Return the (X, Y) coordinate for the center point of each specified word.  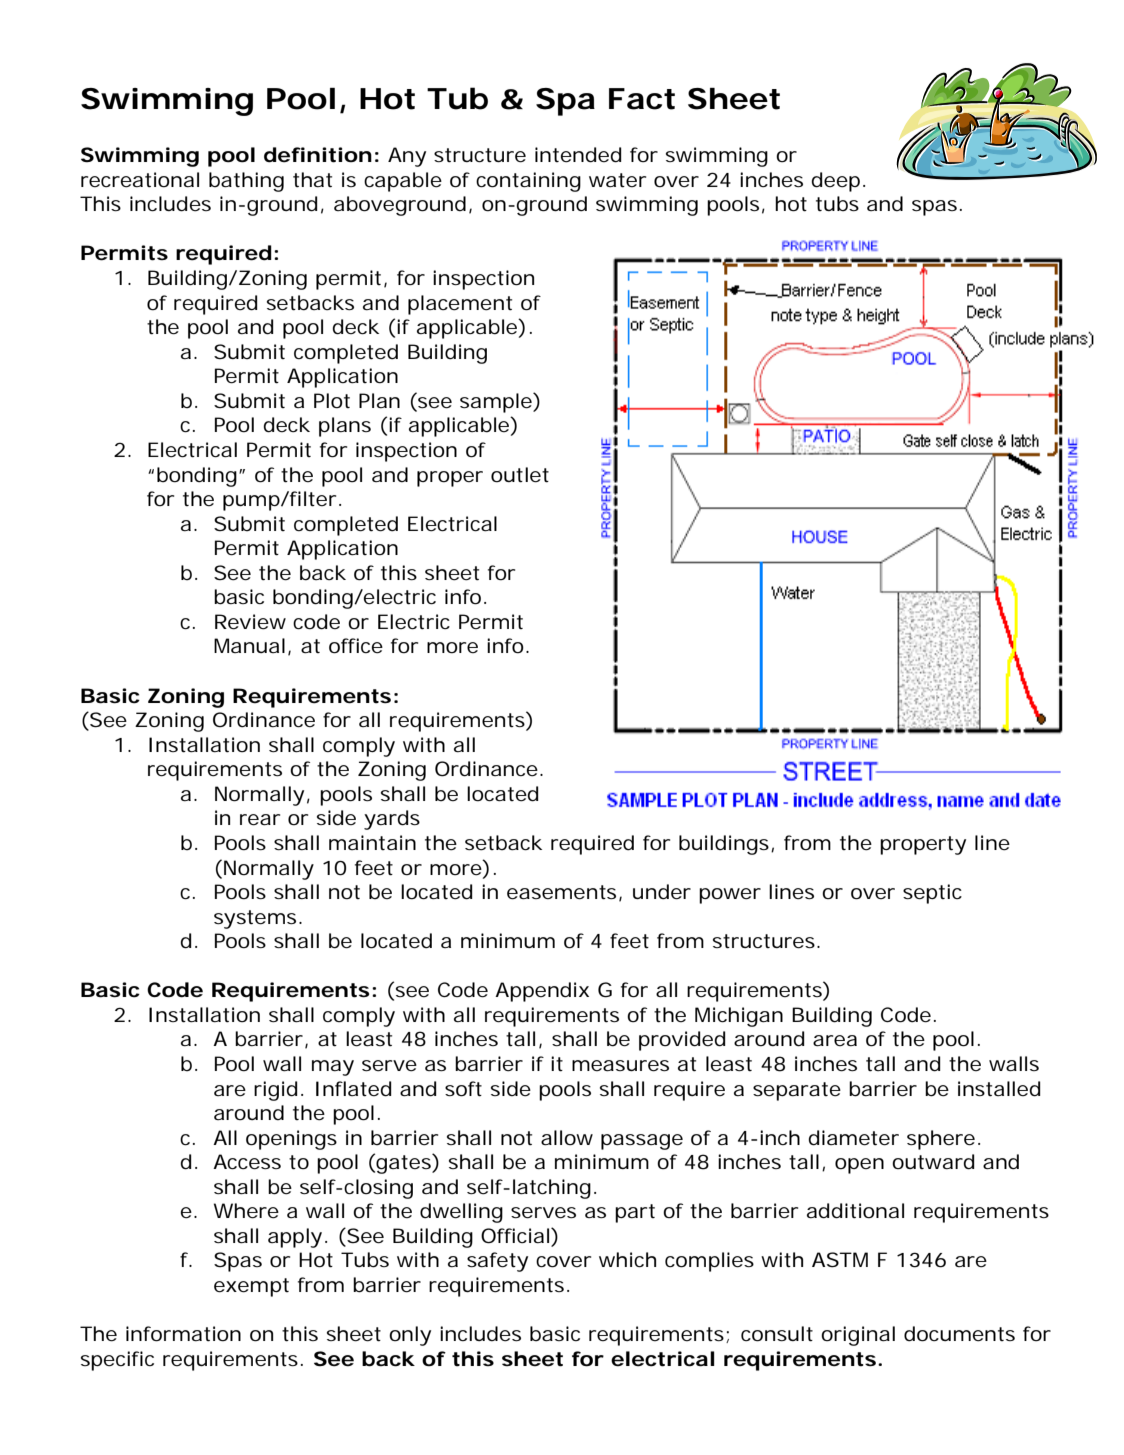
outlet (520, 475)
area (835, 1041)
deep (835, 182)
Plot (332, 401)
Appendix (542, 992)
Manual (249, 645)
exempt (251, 1287)
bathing (246, 182)
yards (392, 820)
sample (497, 403)
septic (932, 894)
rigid (275, 1091)
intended (578, 155)
